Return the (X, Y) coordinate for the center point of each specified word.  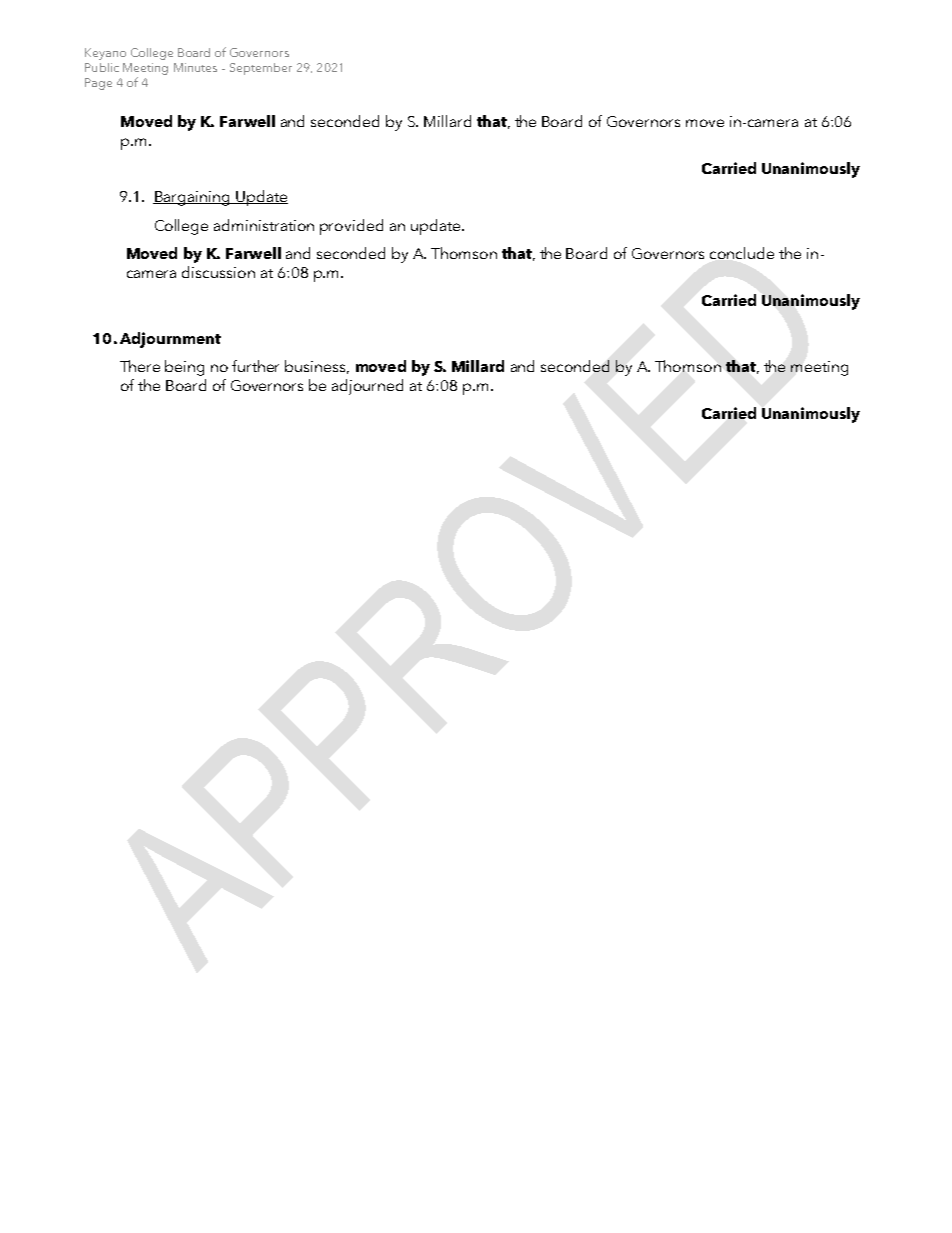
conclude (742, 253)
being (184, 368)
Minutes (195, 67)
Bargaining (192, 198)
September (261, 69)
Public (102, 67)
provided (351, 227)
